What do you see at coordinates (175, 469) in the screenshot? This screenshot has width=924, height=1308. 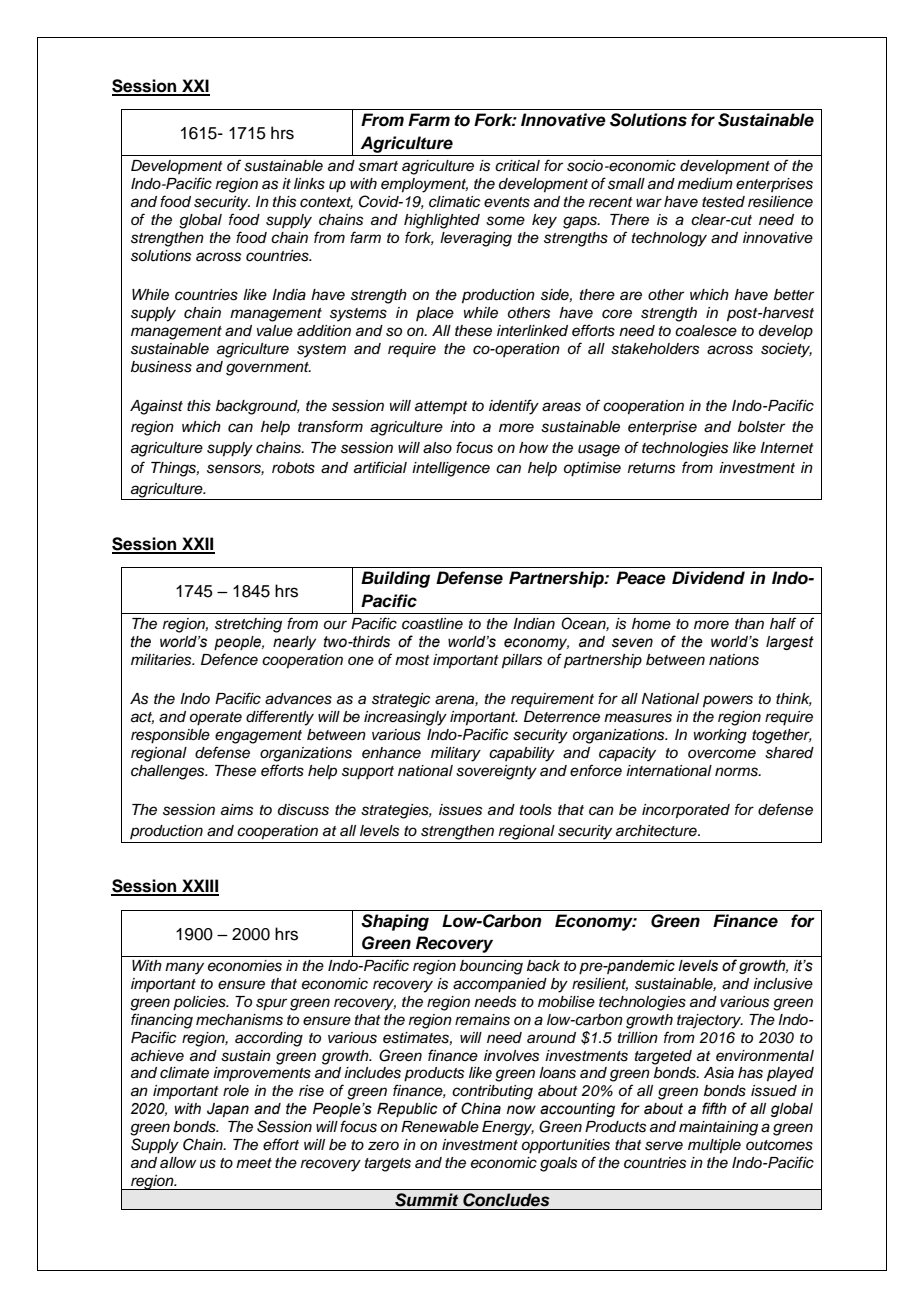 I see `Things` at bounding box center [175, 469].
